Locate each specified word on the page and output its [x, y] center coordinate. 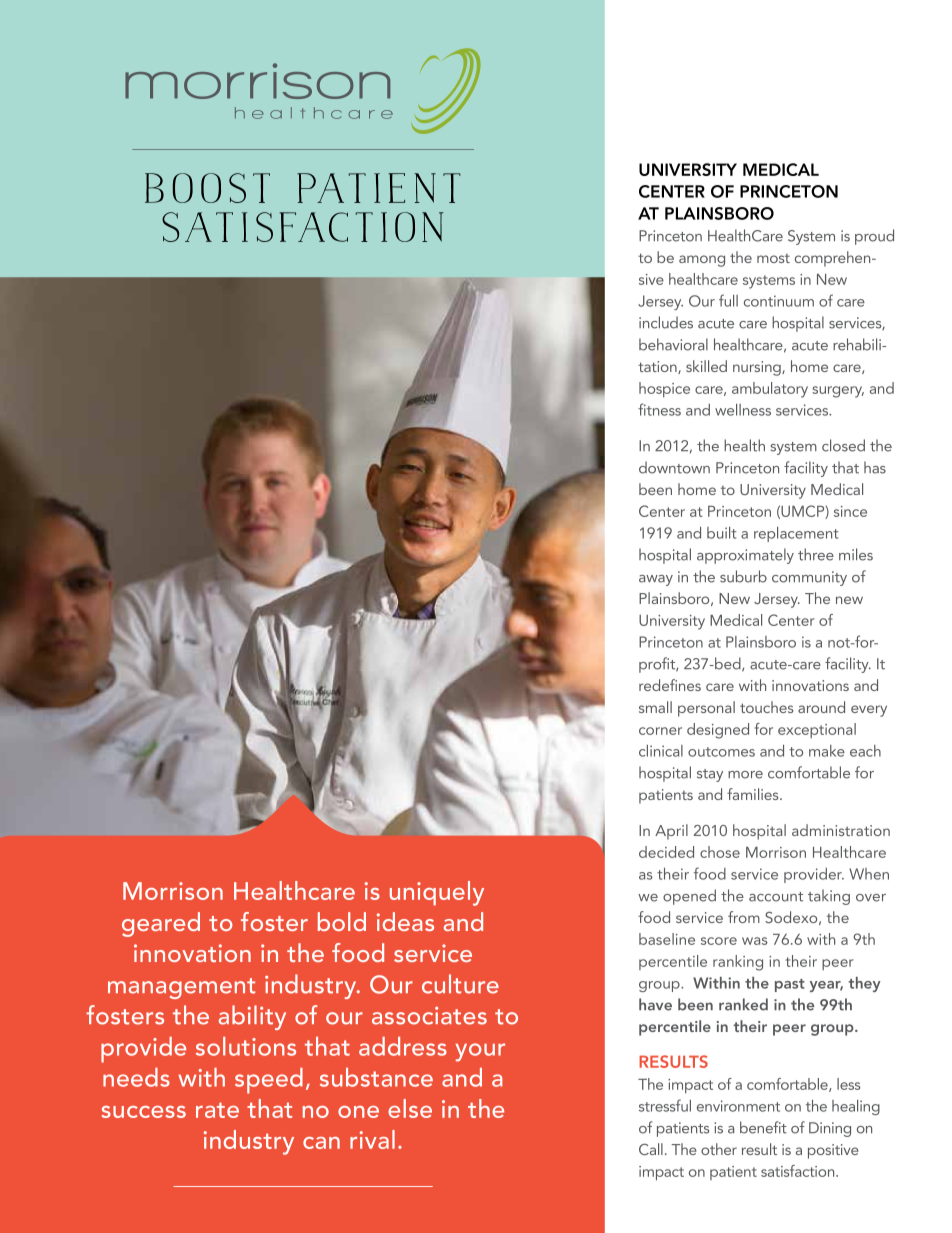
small [655, 707]
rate [217, 1110]
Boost [207, 188]
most [773, 258]
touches [766, 707]
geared [161, 924]
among [702, 261]
